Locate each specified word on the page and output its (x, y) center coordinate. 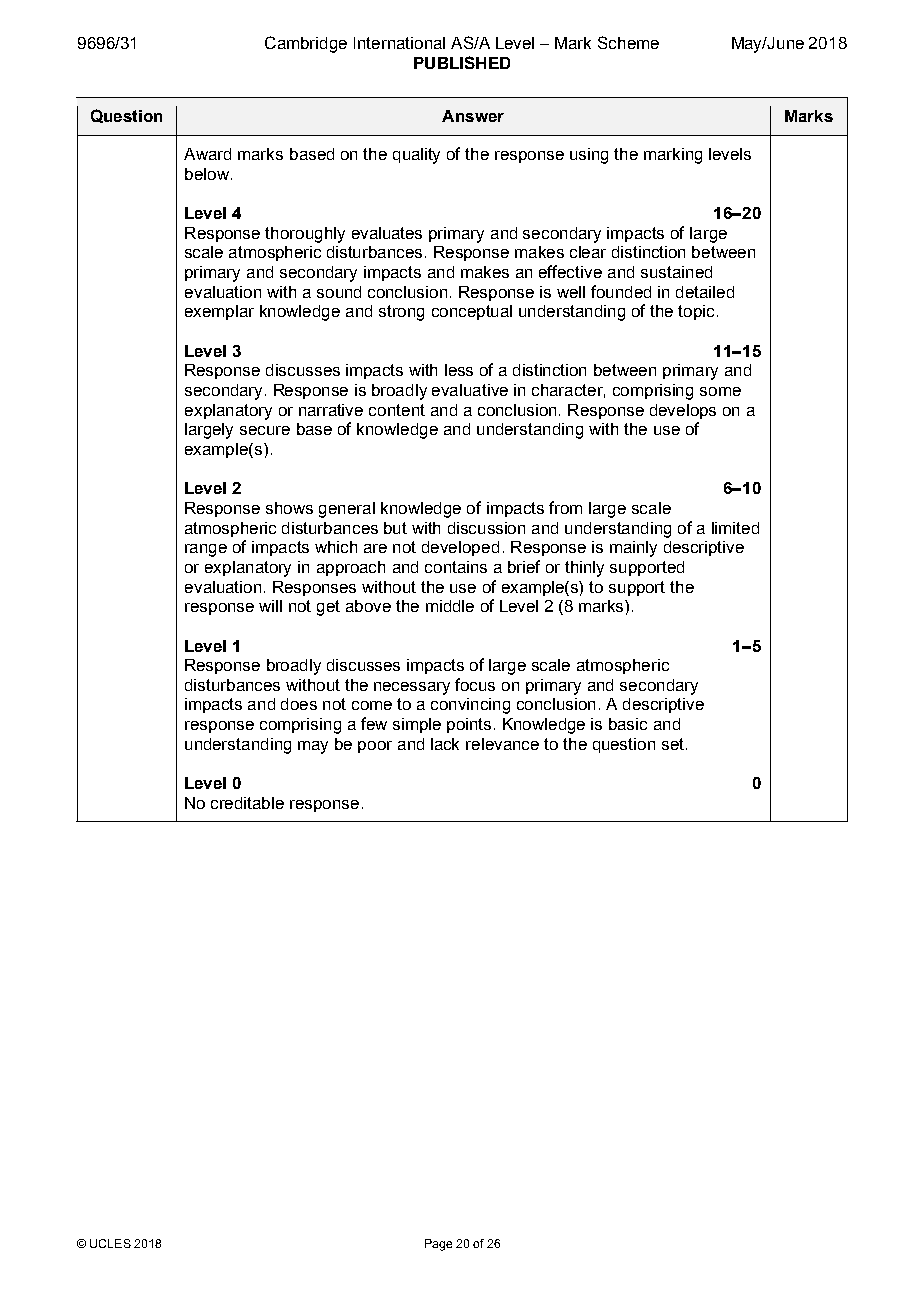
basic (628, 724)
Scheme (628, 42)
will (270, 606)
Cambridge (306, 44)
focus (475, 684)
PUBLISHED (462, 62)
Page (438, 1245)
